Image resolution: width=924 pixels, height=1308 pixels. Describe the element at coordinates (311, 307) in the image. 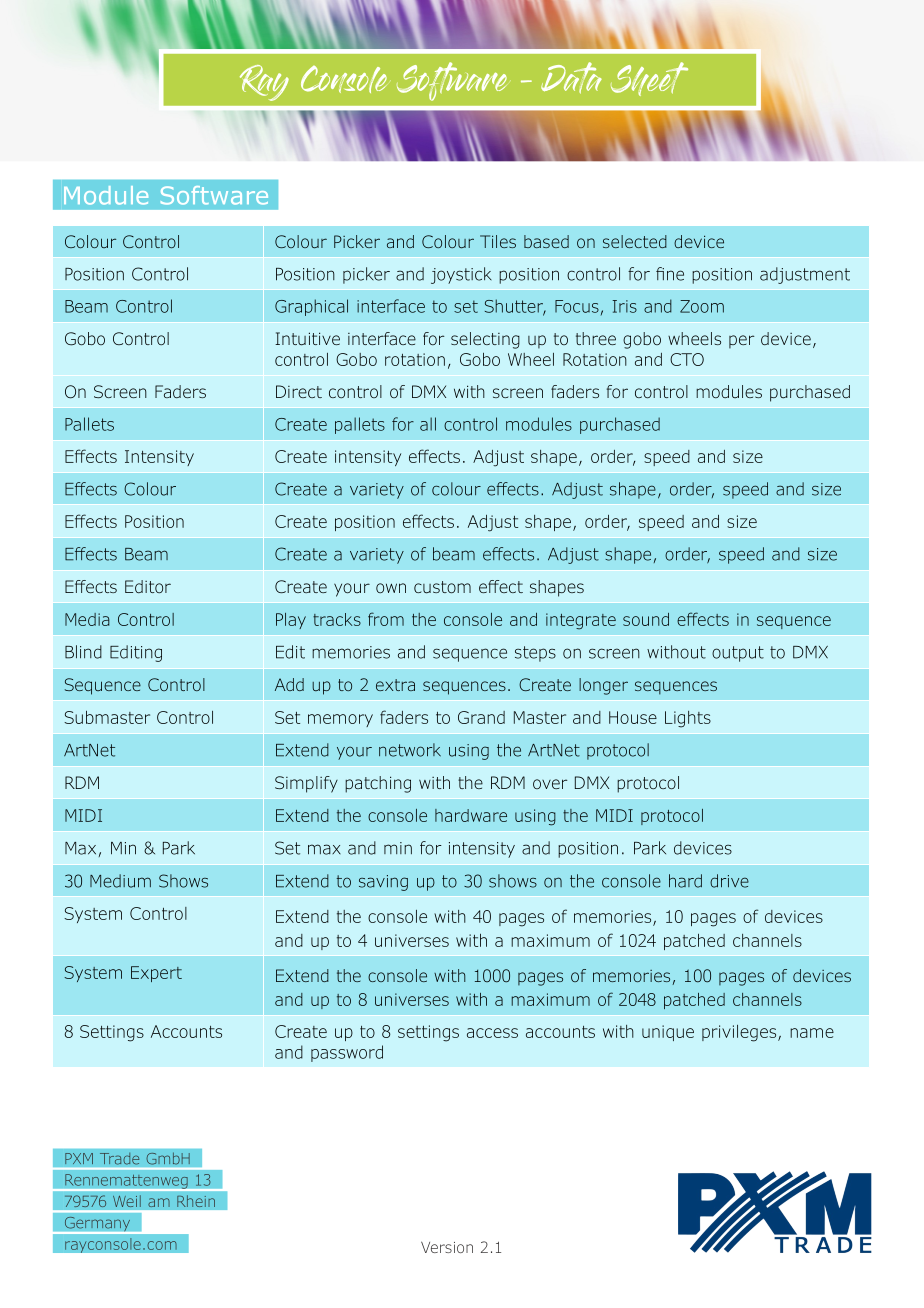

I see `Graphical` at that location.
